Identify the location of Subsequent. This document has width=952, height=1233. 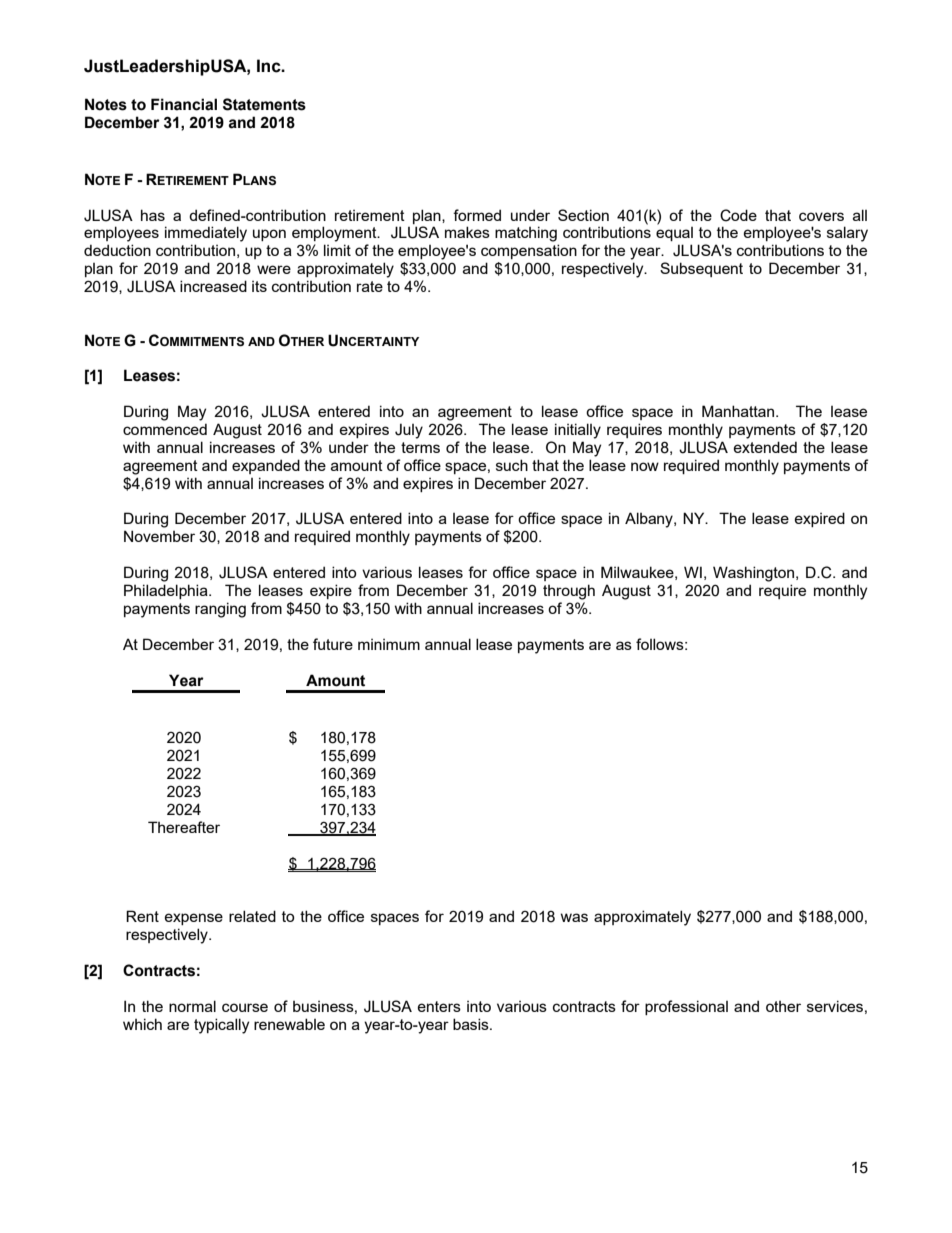
(701, 269).
